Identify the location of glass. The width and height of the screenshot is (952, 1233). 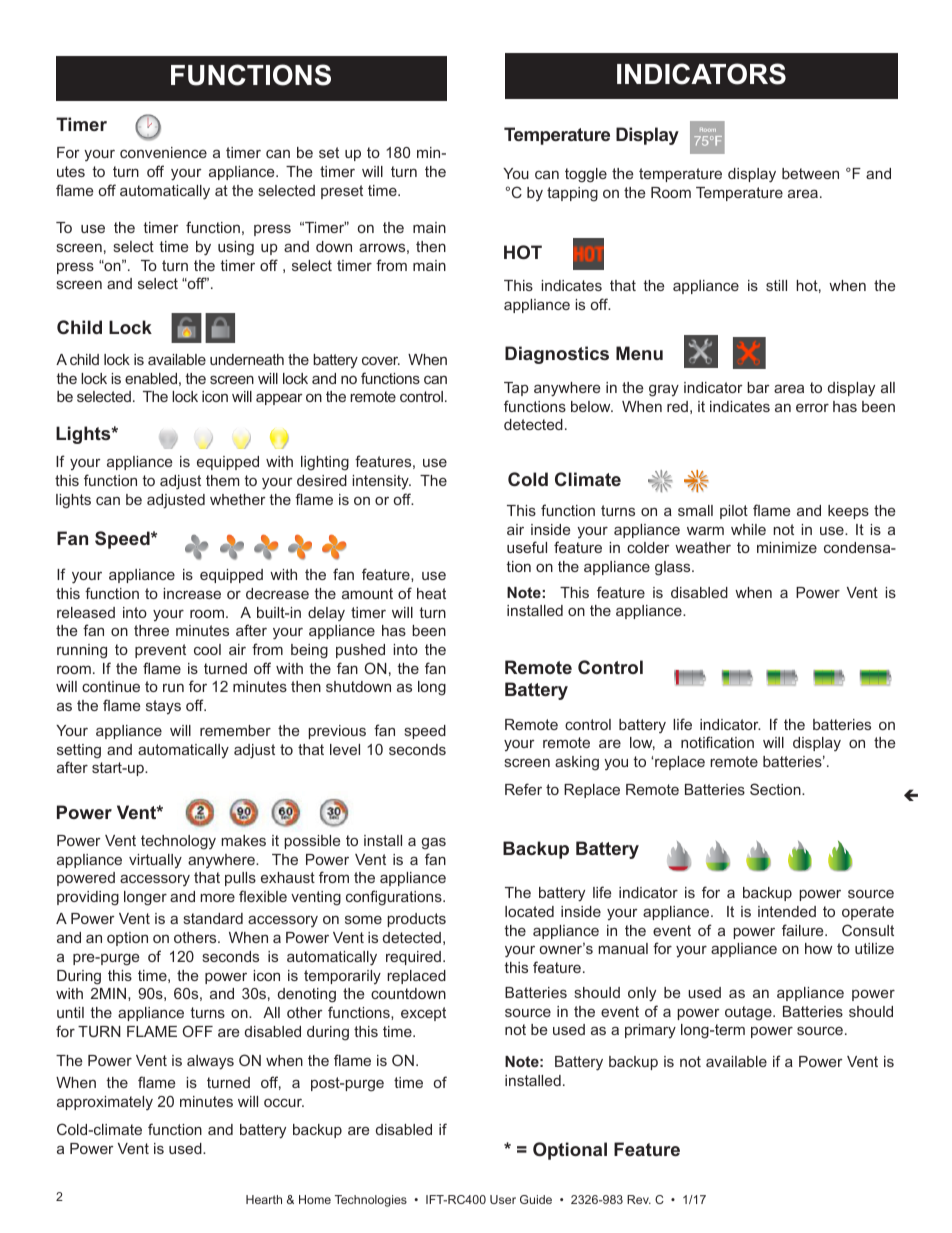
(674, 568).
